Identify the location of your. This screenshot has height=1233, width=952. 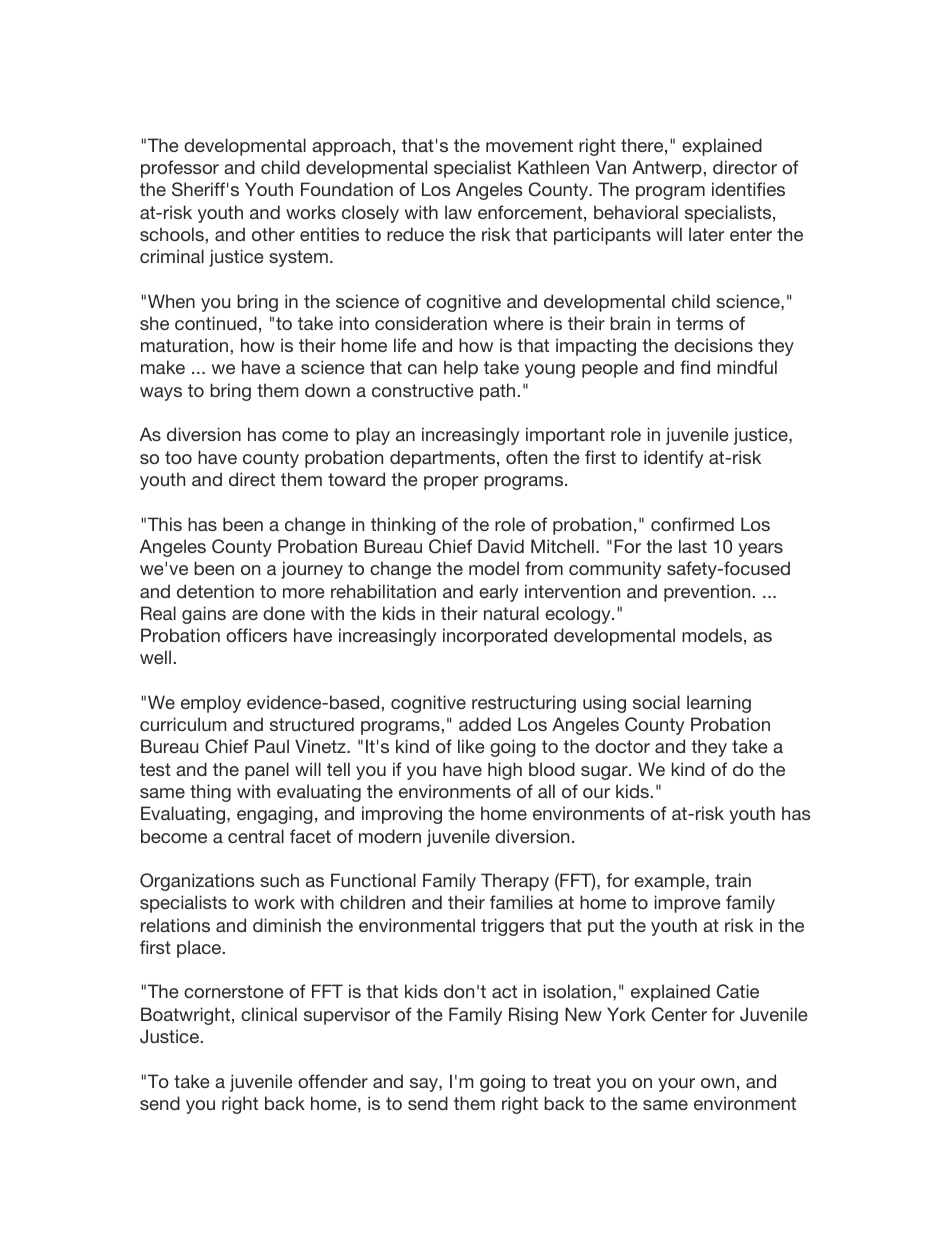
(676, 1085).
